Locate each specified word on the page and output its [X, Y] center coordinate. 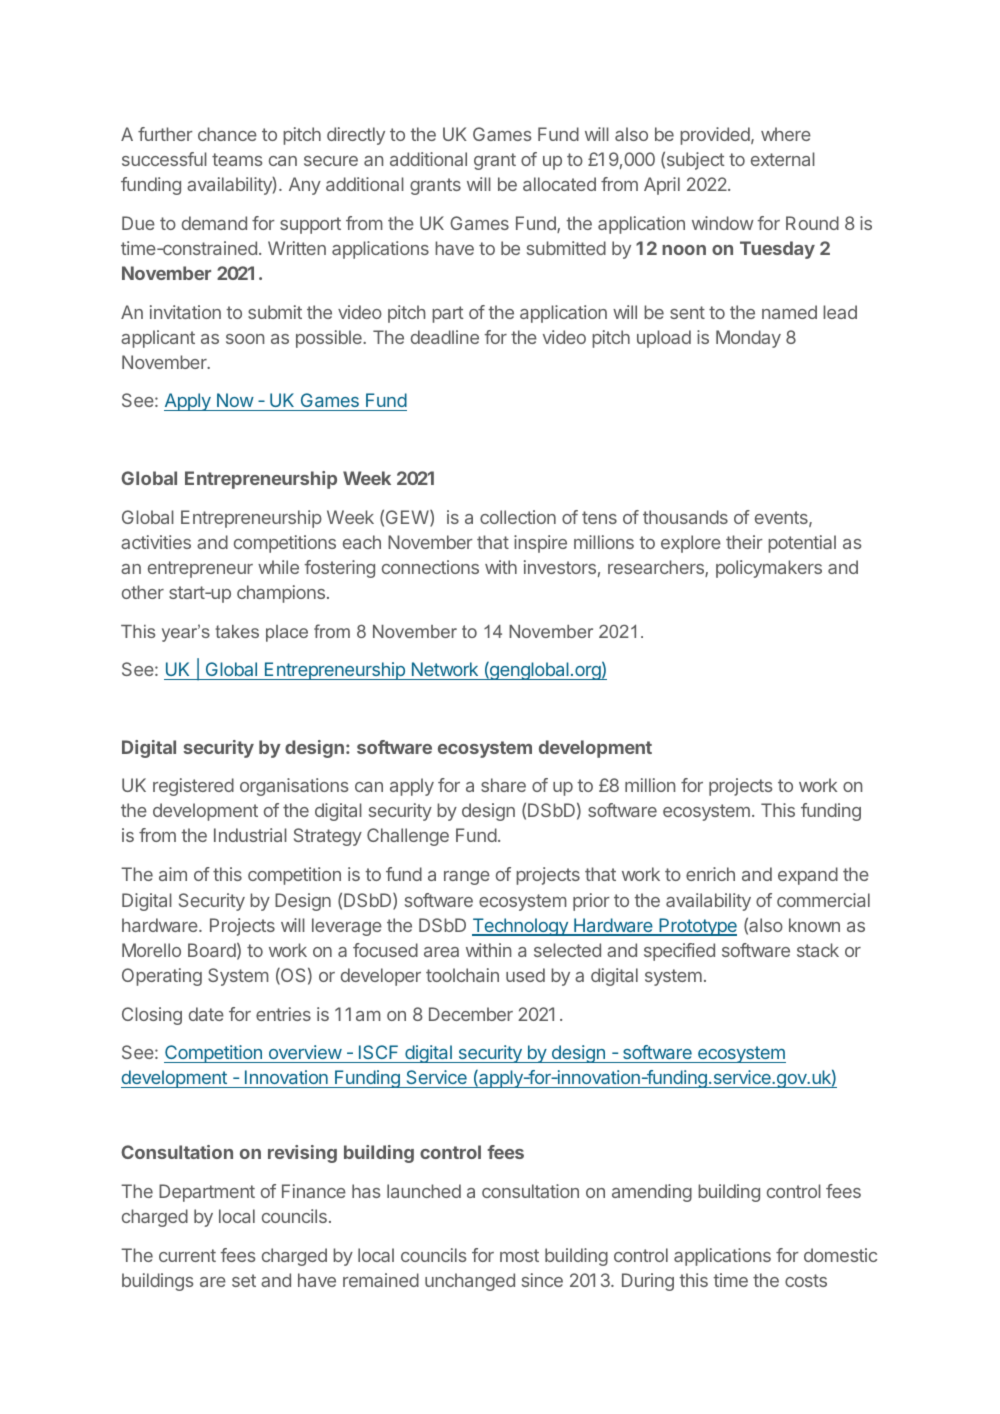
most [519, 1255]
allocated [559, 184]
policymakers [769, 569]
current [187, 1255]
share [503, 785]
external [783, 159]
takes [237, 631]
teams [237, 159]
